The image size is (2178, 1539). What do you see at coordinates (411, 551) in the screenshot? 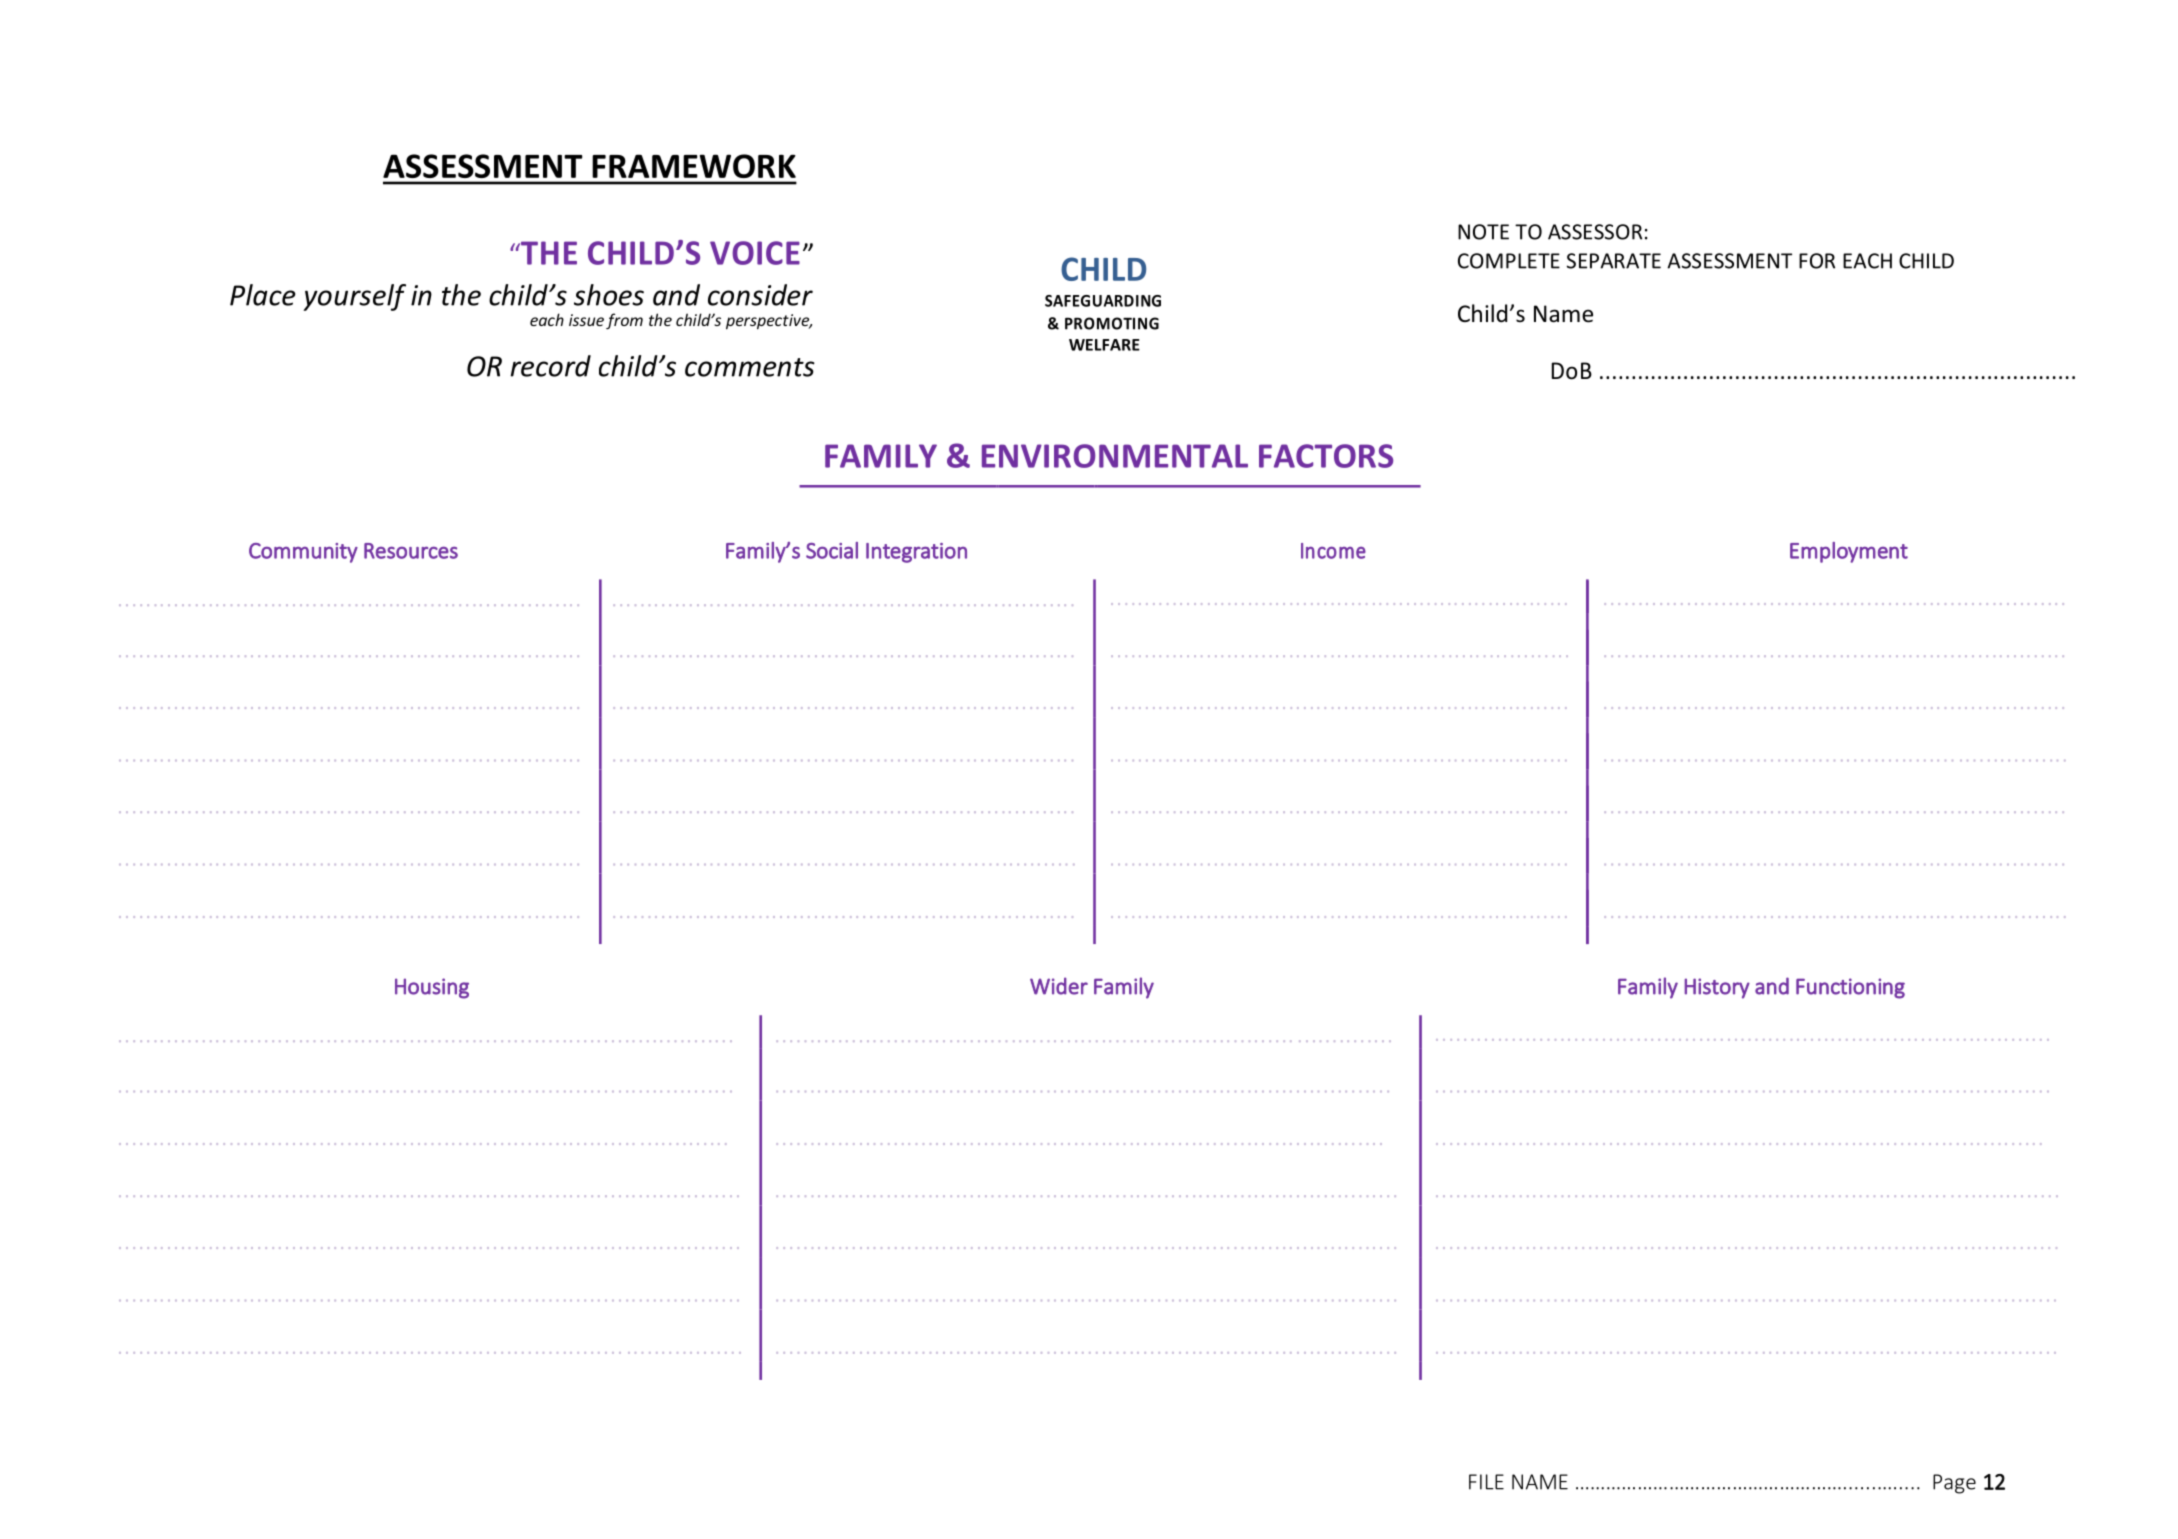
I see `Resources` at bounding box center [411, 551].
